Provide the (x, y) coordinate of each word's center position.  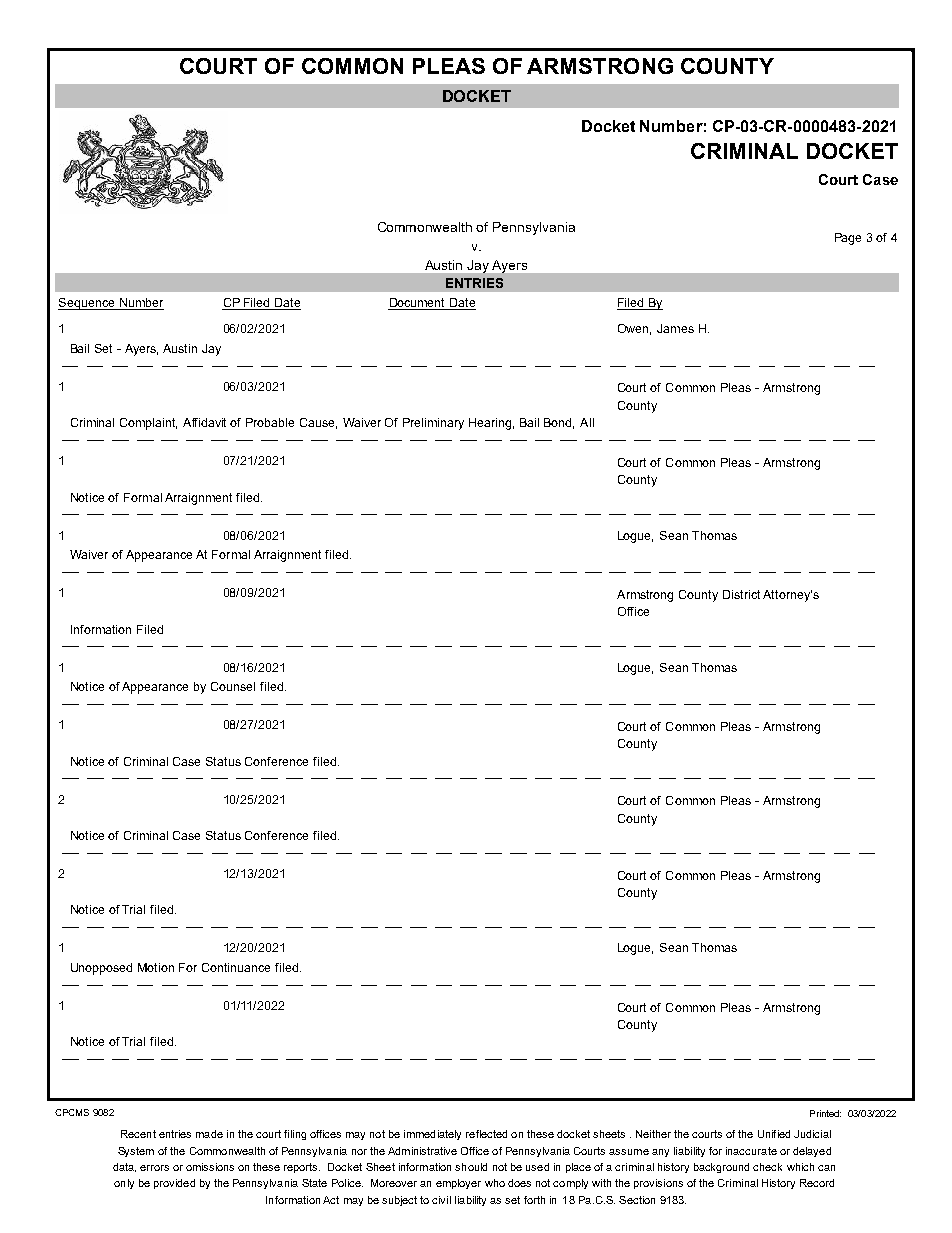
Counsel (233, 686)
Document (418, 304)
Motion (156, 967)
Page (848, 239)
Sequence (87, 304)
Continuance (236, 967)
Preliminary (433, 424)
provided (174, 1184)
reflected (486, 1134)
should (471, 1167)
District (741, 594)
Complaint (148, 424)
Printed (825, 1113)
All (587, 422)
